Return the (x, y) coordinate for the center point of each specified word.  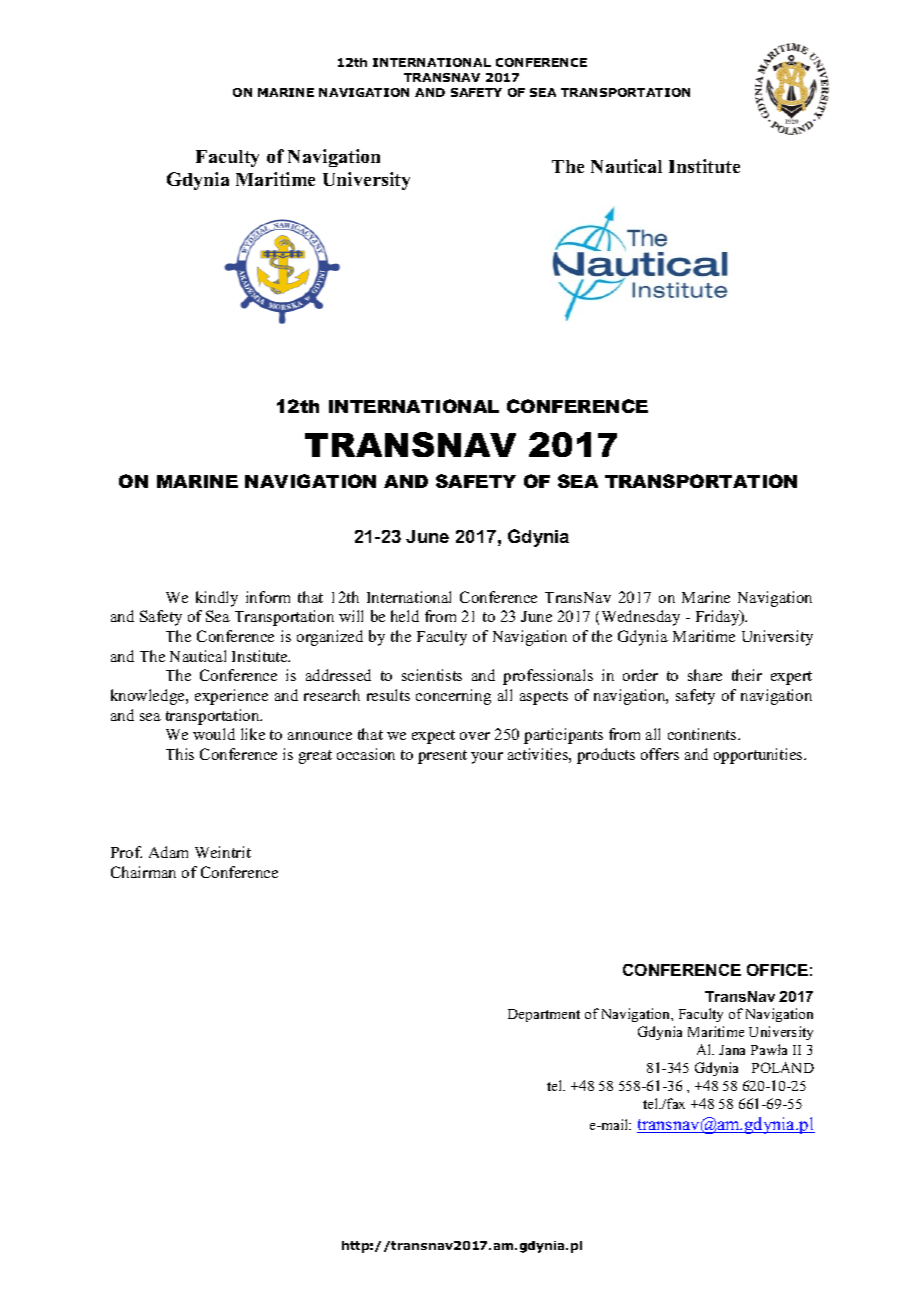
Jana (732, 1050)
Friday (719, 618)
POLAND (783, 1067)
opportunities (759, 756)
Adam (168, 852)
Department (544, 1015)
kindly (217, 599)
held (405, 616)
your (487, 758)
